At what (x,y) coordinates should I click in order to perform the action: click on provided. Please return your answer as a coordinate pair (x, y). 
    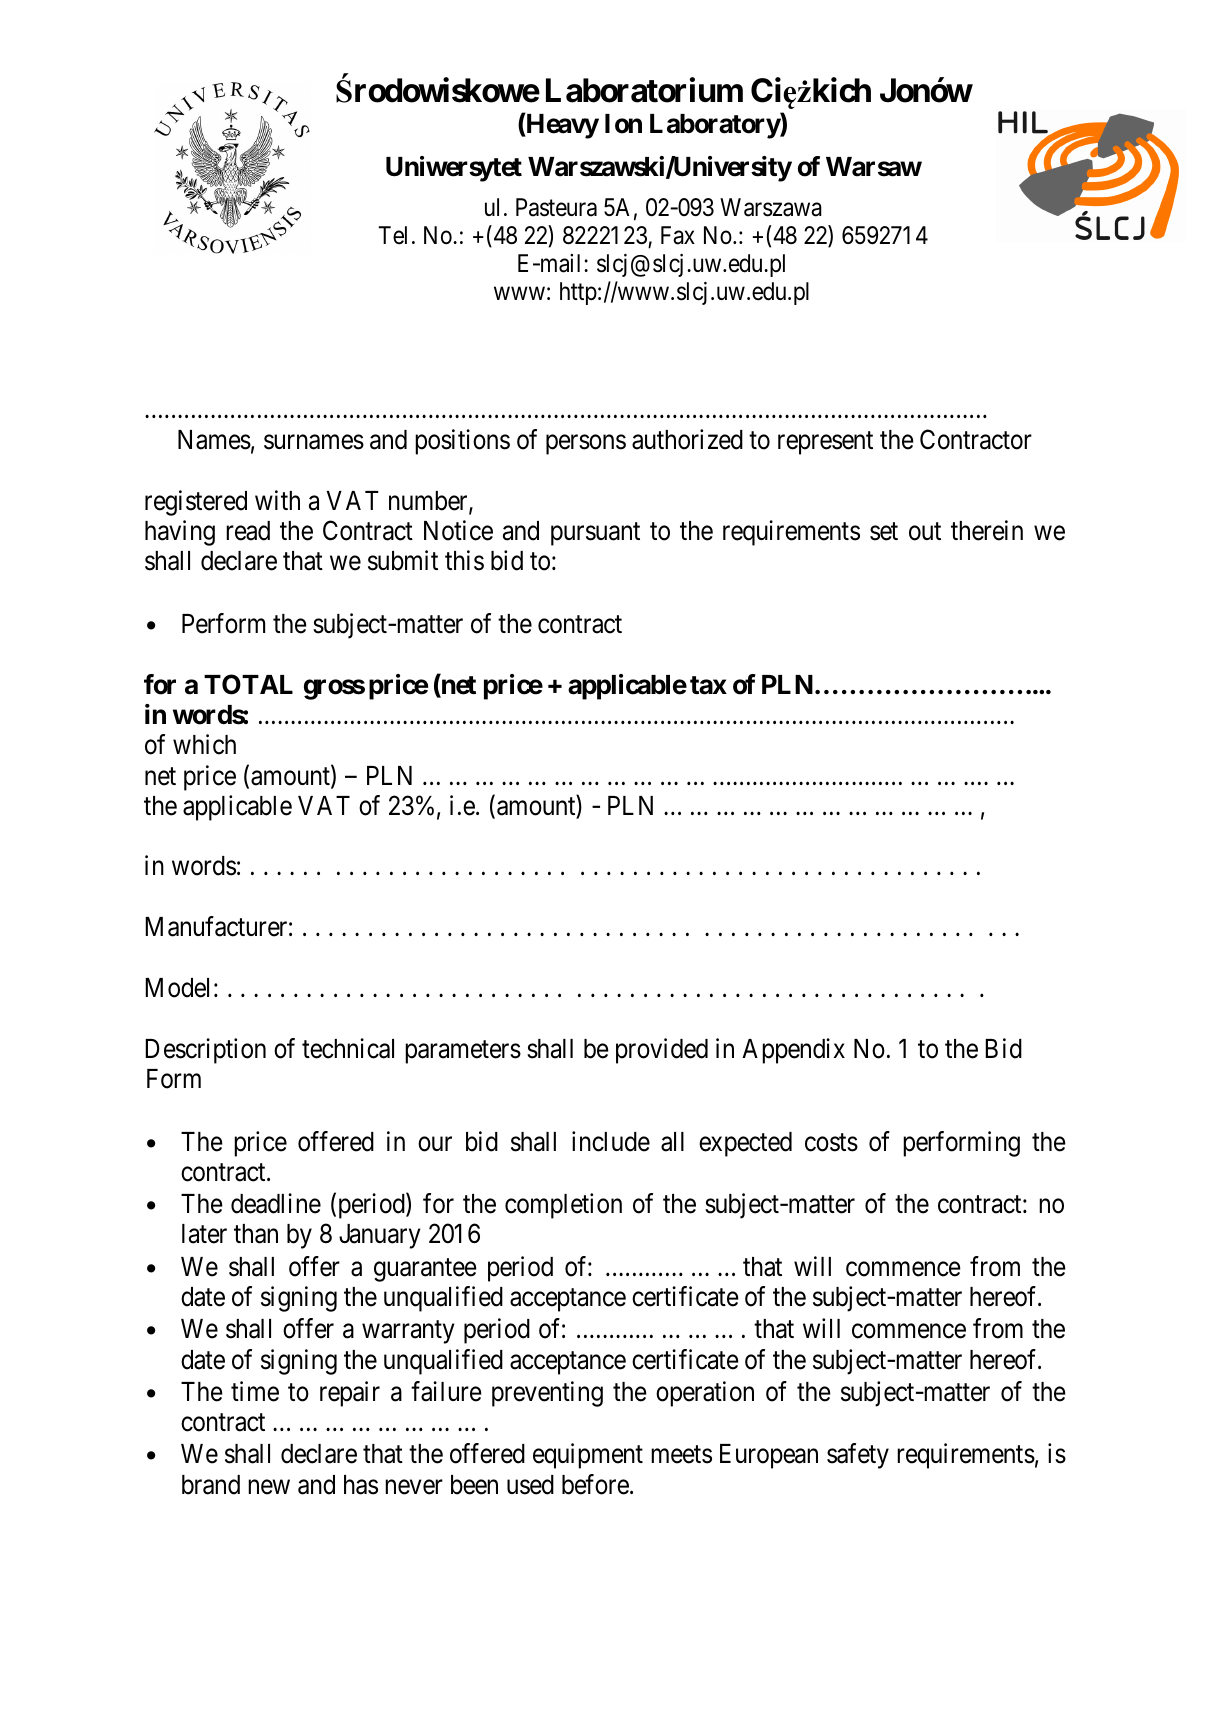
    Looking at the image, I should click on (662, 1051).
